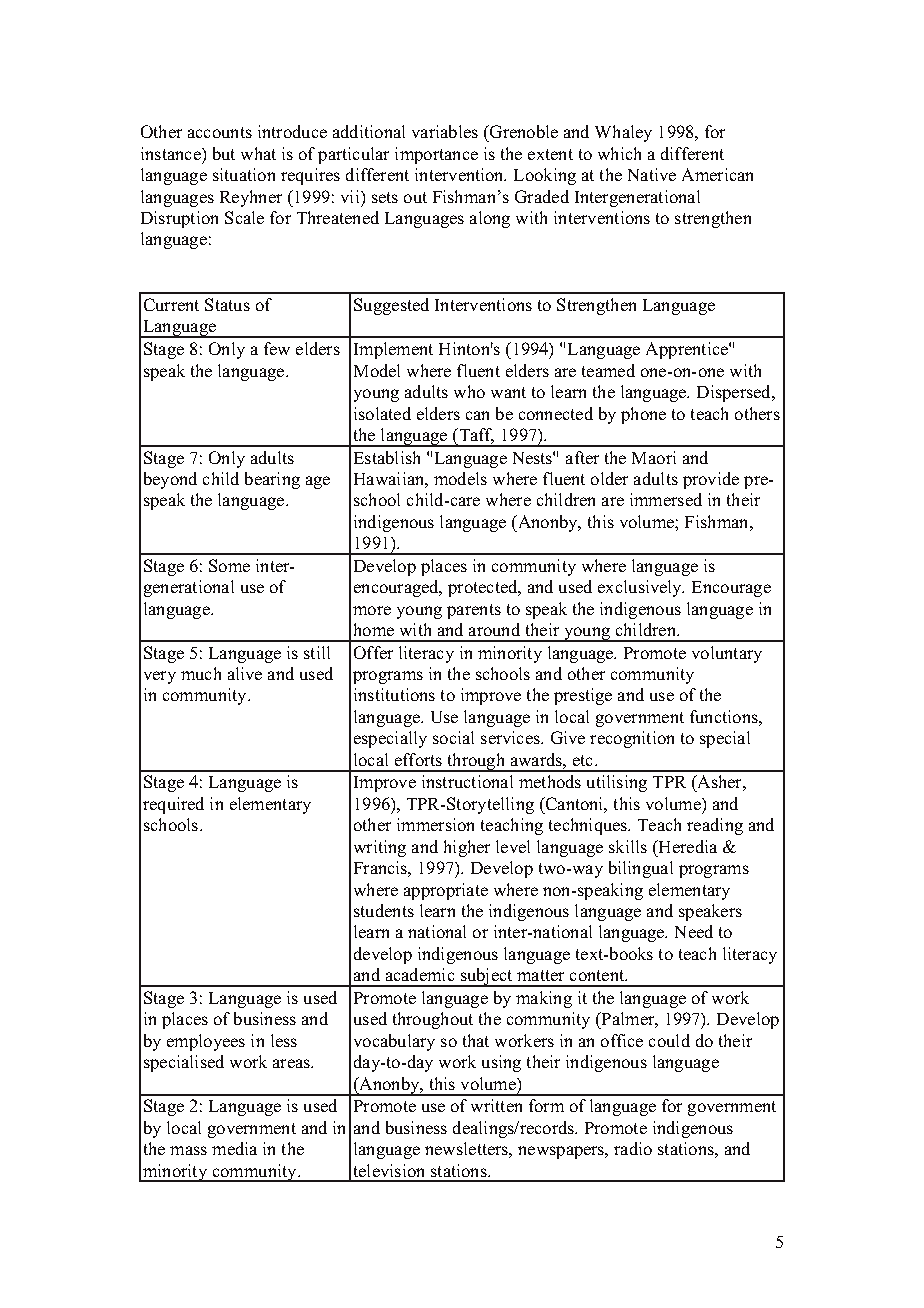 This page has height=1308, width=924. I want to click on few, so click(277, 348).
